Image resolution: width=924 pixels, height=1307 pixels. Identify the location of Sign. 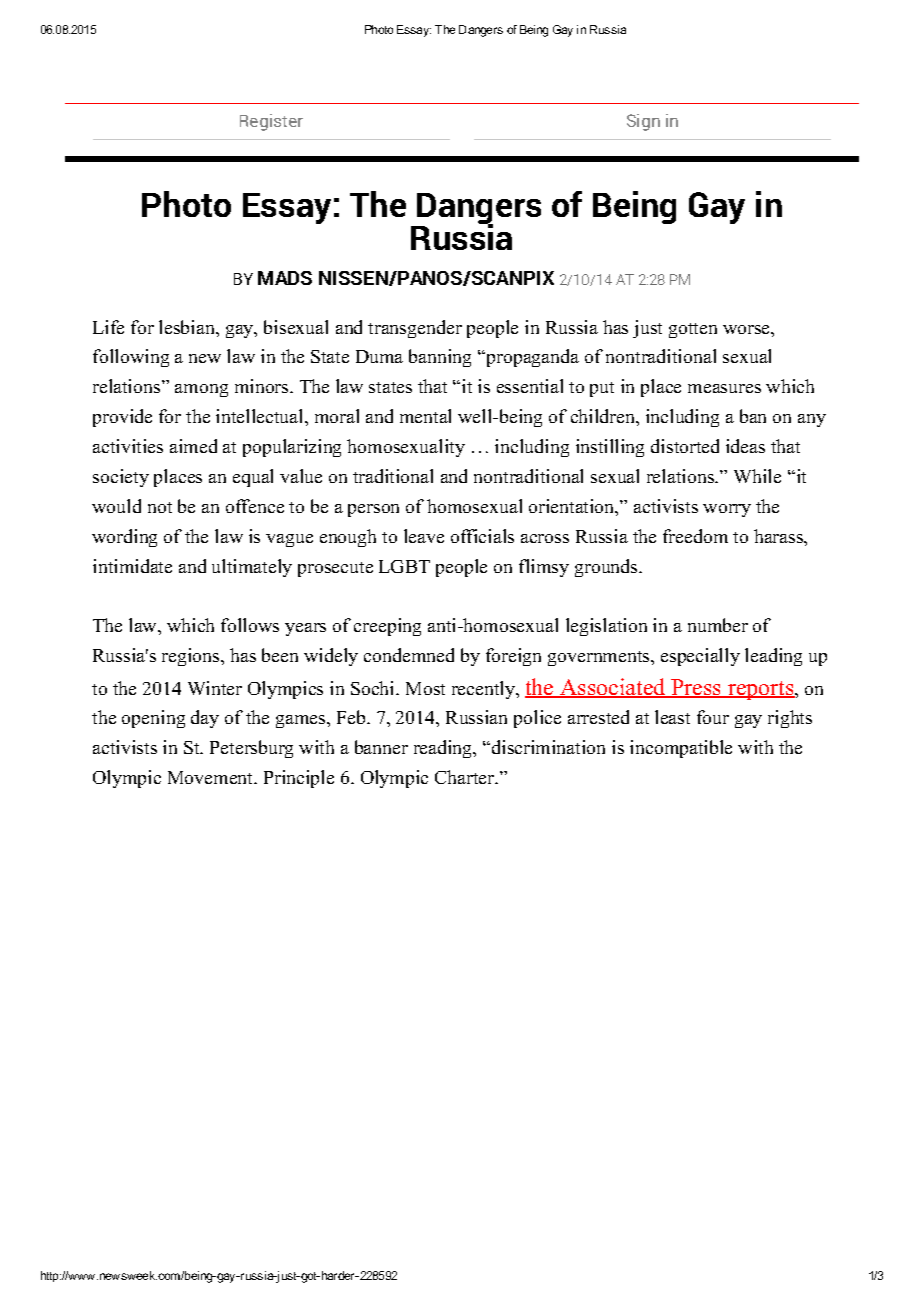
(643, 122).
